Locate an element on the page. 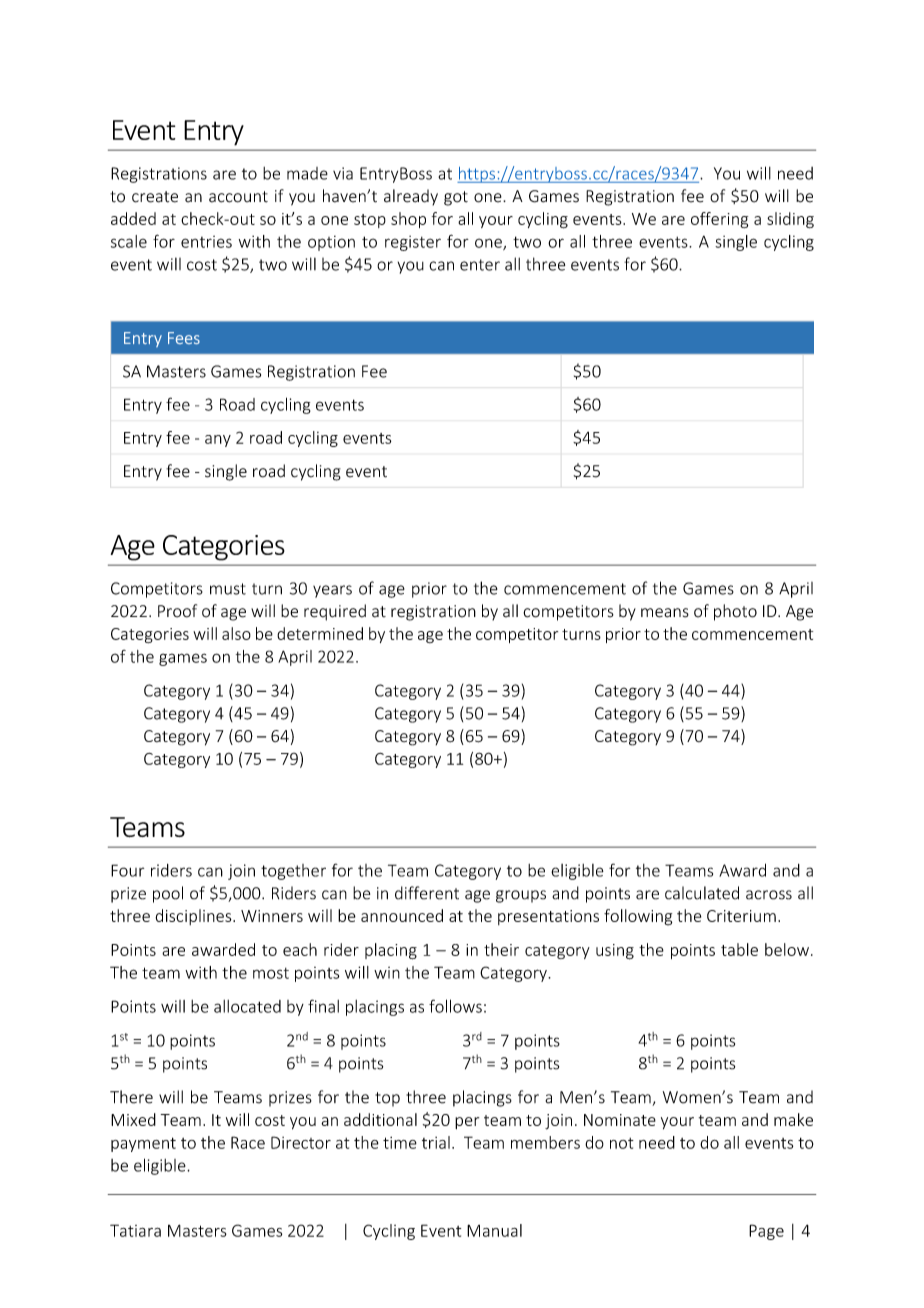 The height and width of the image is (1308, 924). table is located at coordinates (739, 949).
